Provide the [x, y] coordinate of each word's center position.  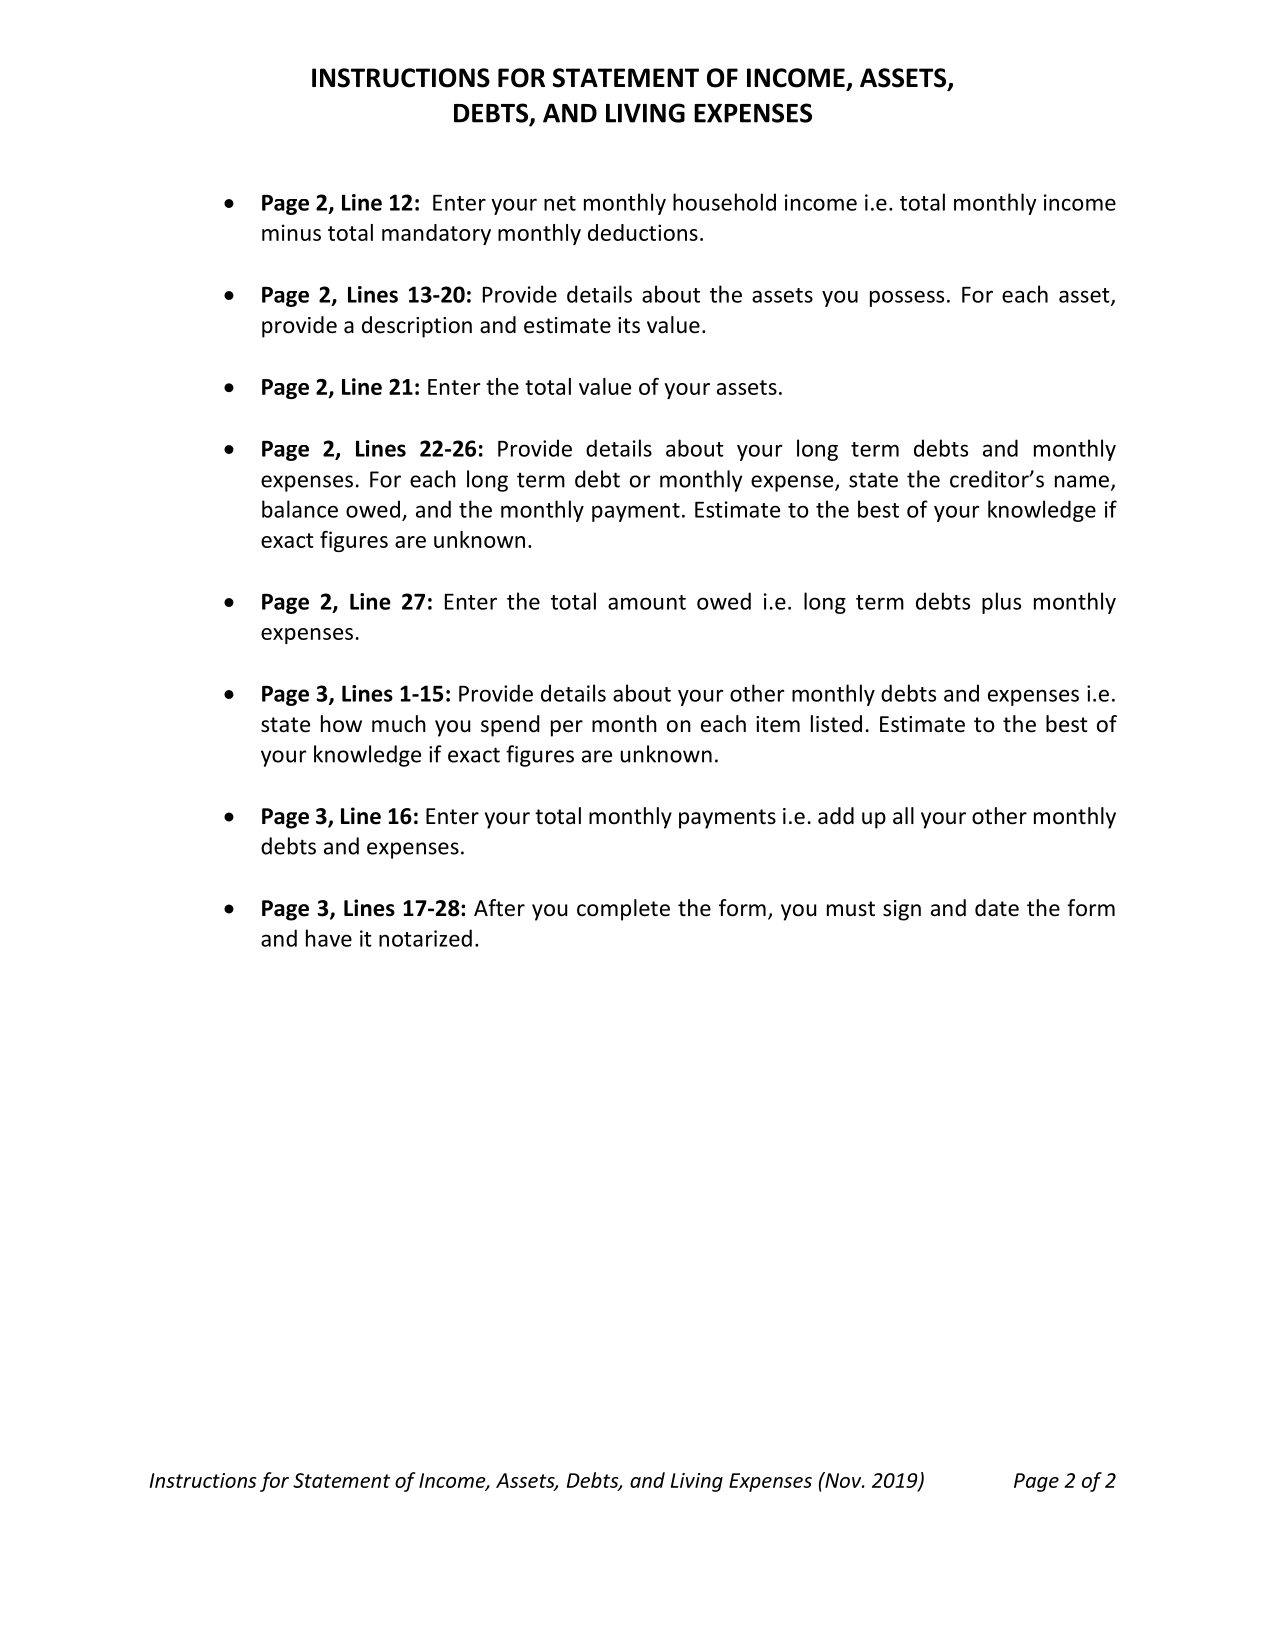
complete [623, 910]
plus [1001, 603]
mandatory [436, 234]
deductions [643, 232]
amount [647, 602]
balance [300, 509]
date [997, 908]
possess [907, 298]
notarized [425, 938]
